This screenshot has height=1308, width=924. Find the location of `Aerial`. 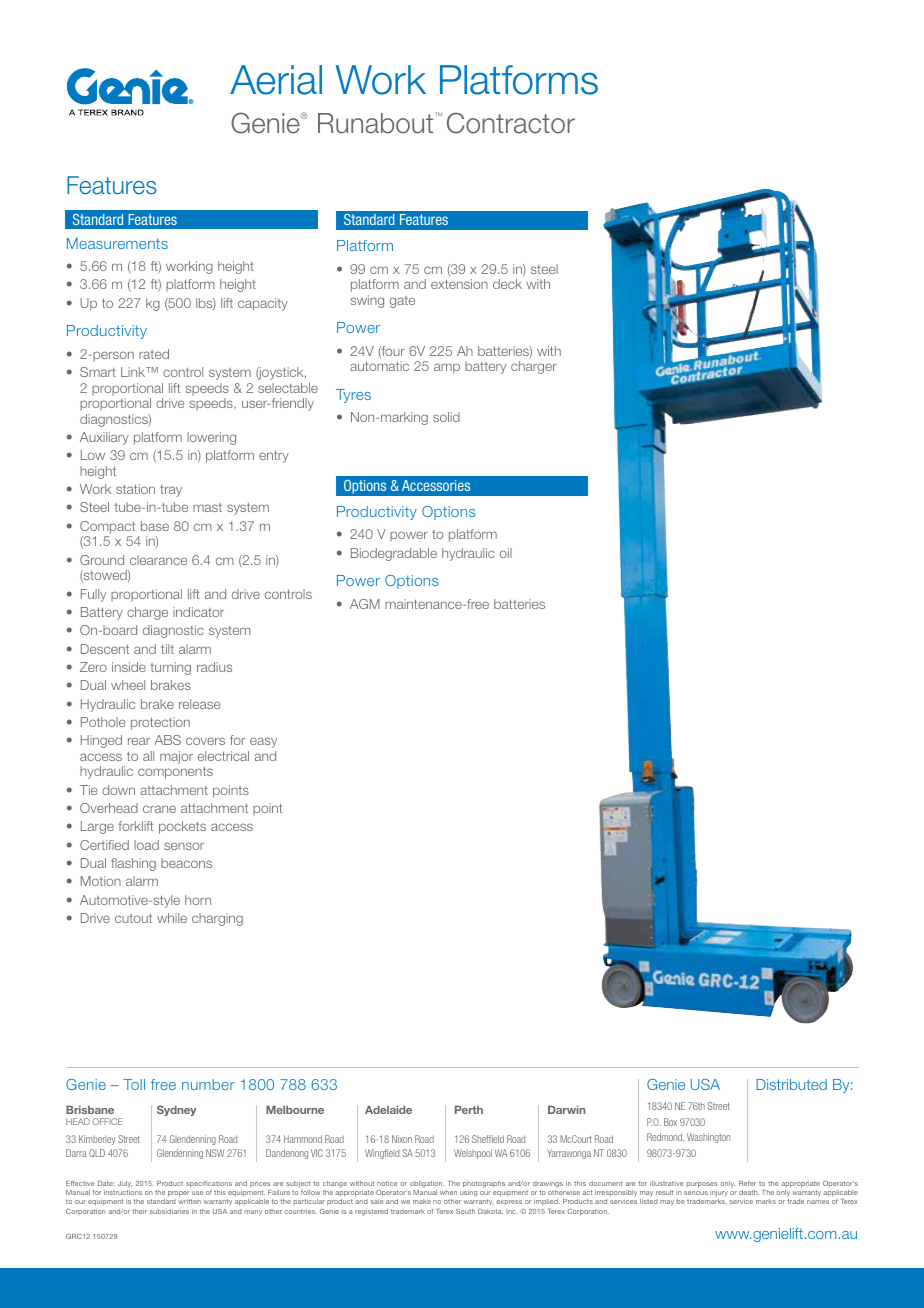

Aerial is located at coordinates (276, 80).
